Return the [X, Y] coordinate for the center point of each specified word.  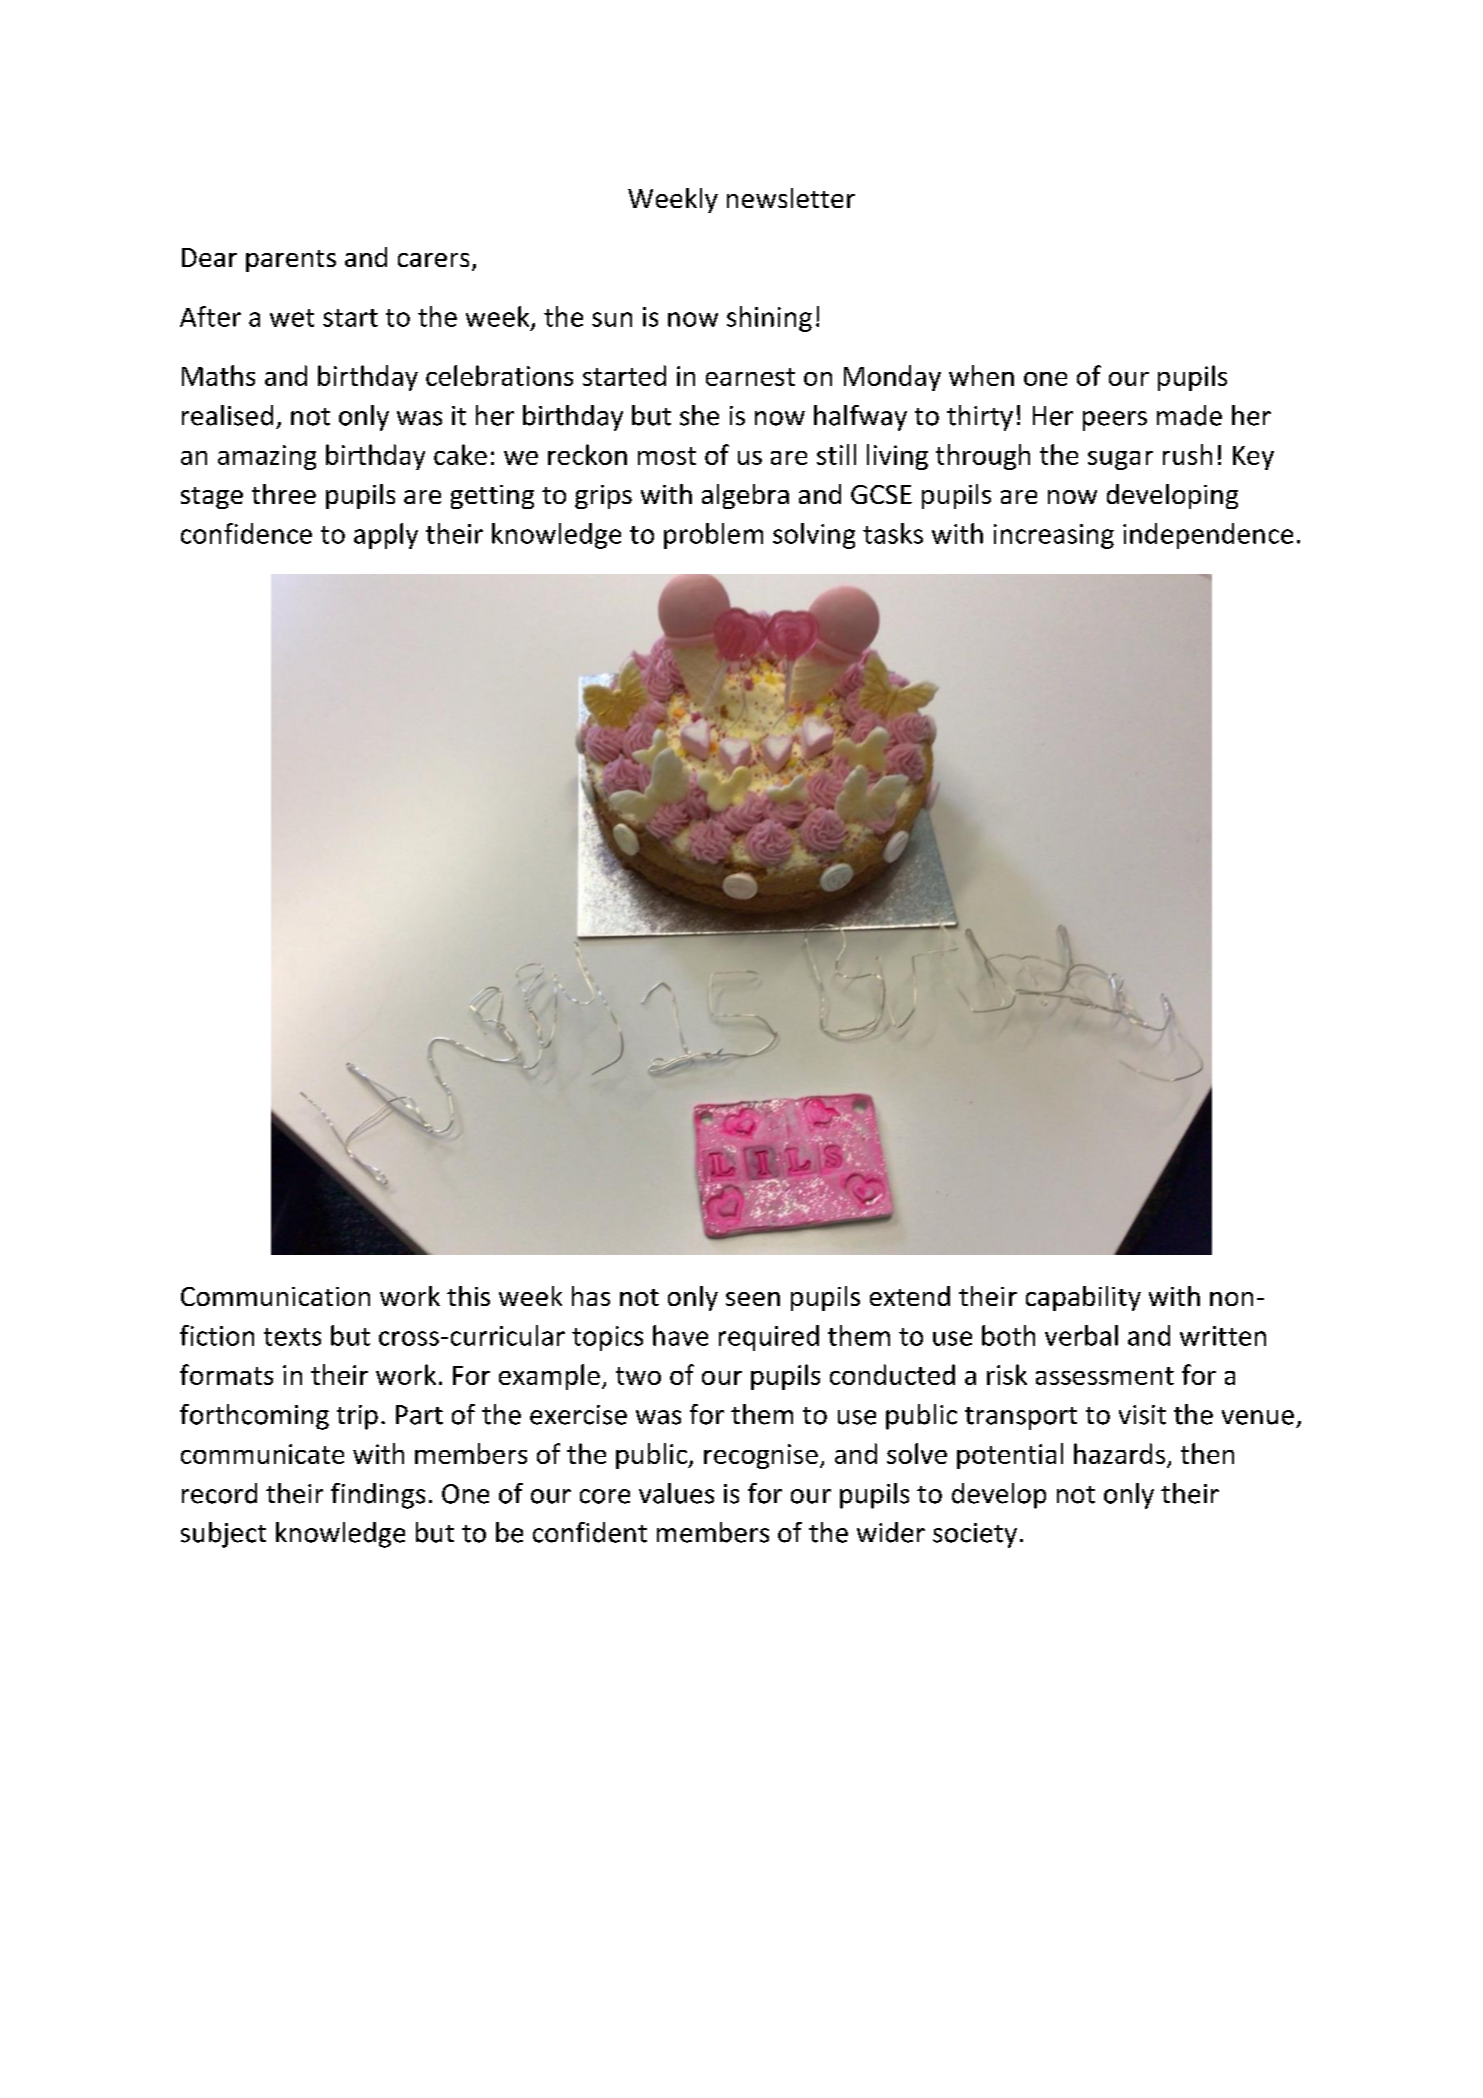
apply [386, 536]
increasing [1054, 536]
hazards [1119, 1453]
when [981, 375]
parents [291, 261]
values [676, 1493]
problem [713, 536]
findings [378, 1496]
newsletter [791, 198]
